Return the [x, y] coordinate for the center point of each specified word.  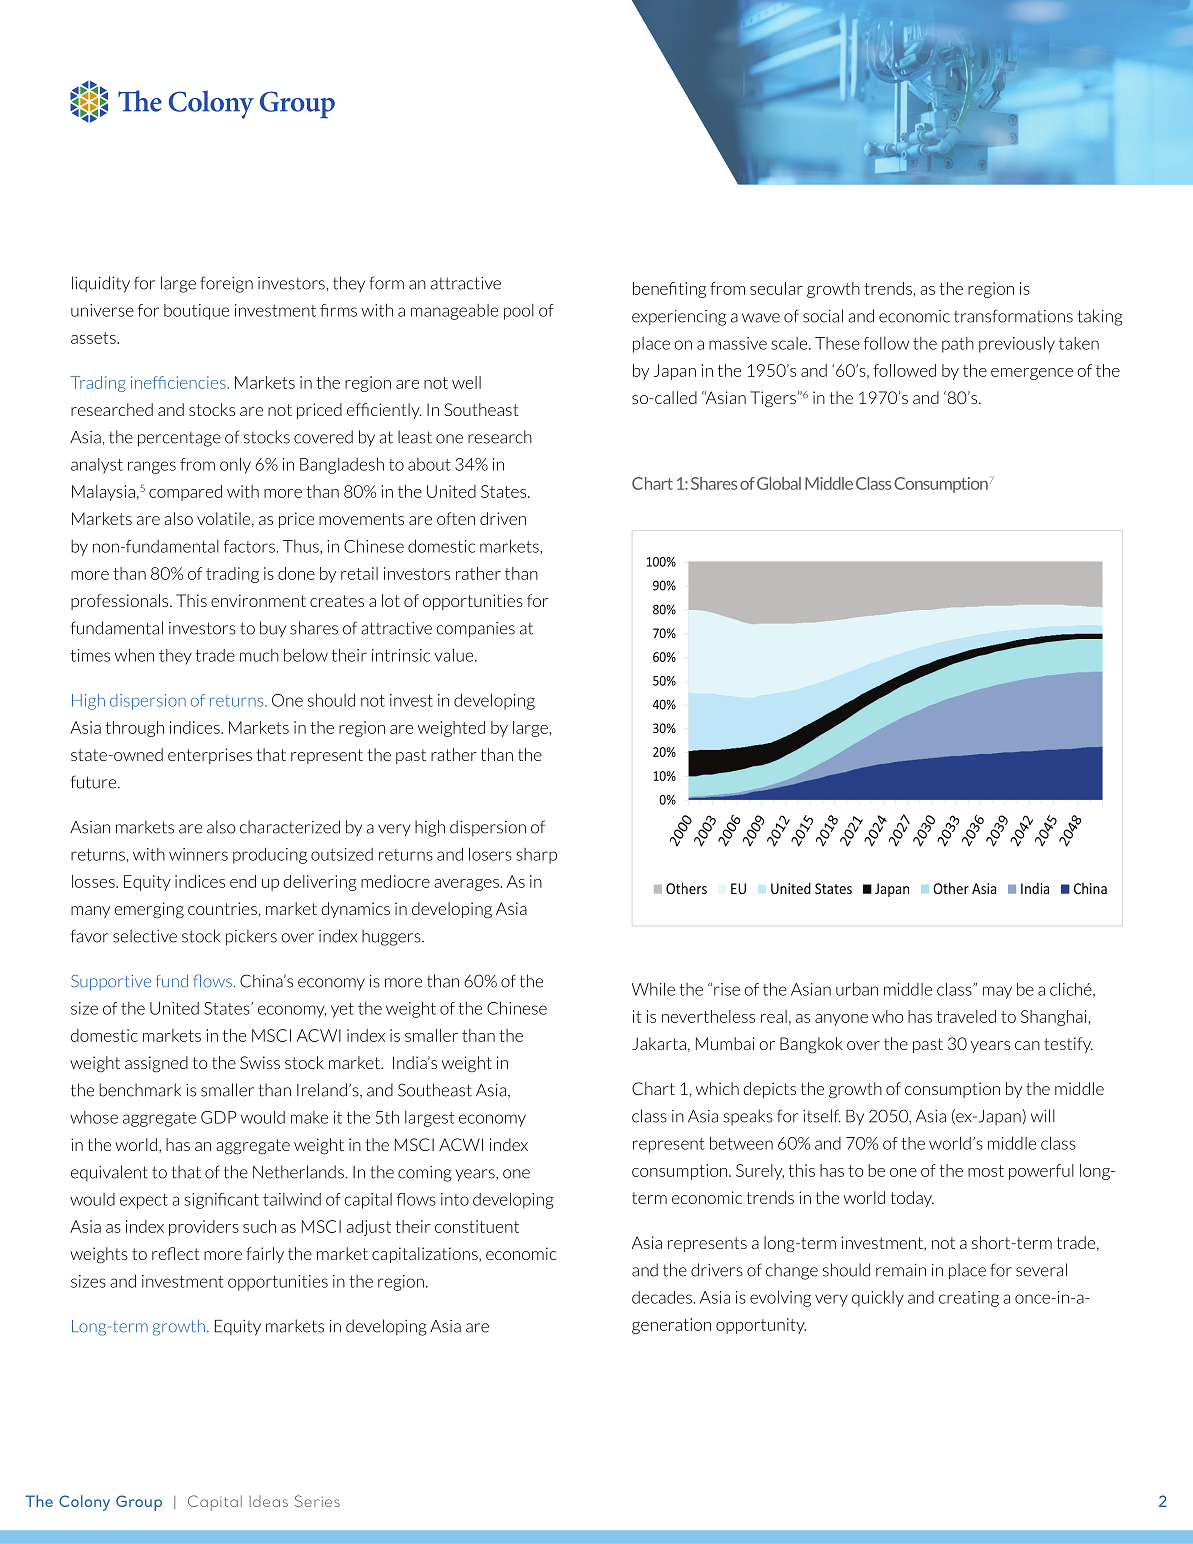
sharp [536, 856]
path [958, 345]
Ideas [269, 1501]
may [997, 992]
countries [222, 908]
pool [519, 312]
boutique [196, 312]
